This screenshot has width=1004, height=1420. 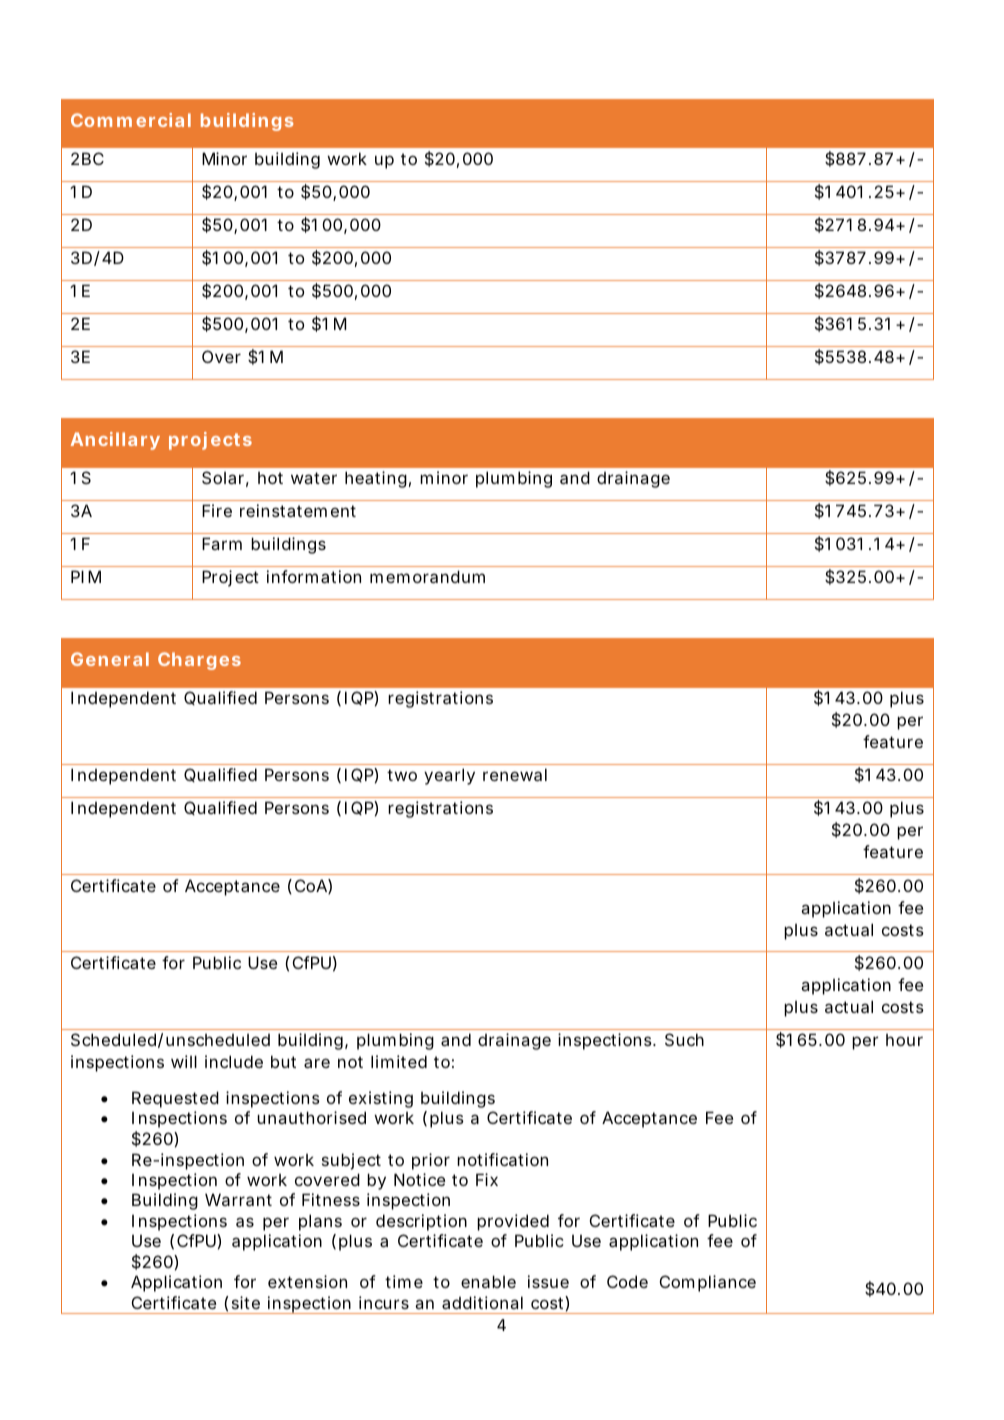 I want to click on memorandum, so click(x=427, y=576).
